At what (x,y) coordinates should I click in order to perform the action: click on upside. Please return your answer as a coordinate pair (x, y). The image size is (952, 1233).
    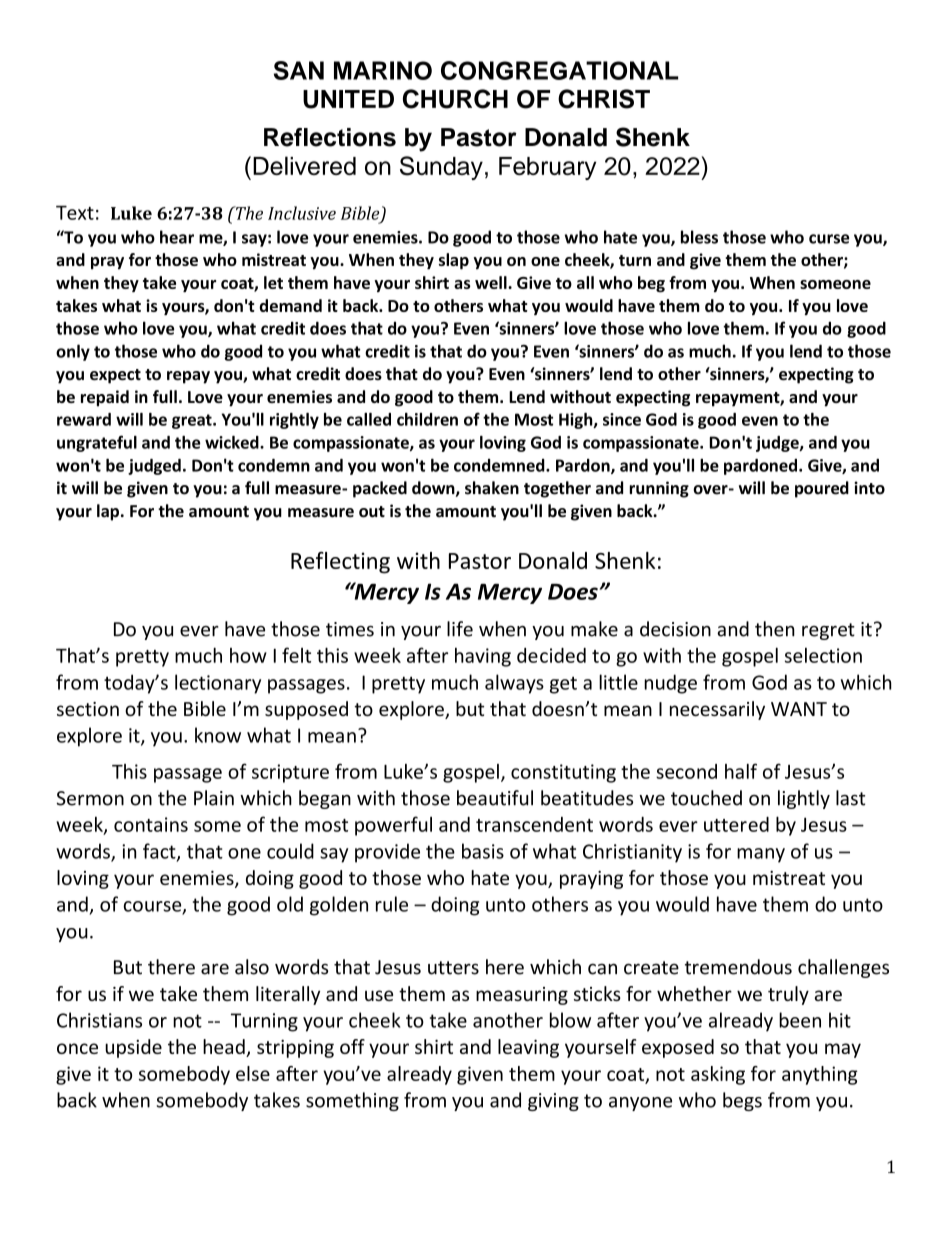
    Looking at the image, I should click on (133, 1048).
